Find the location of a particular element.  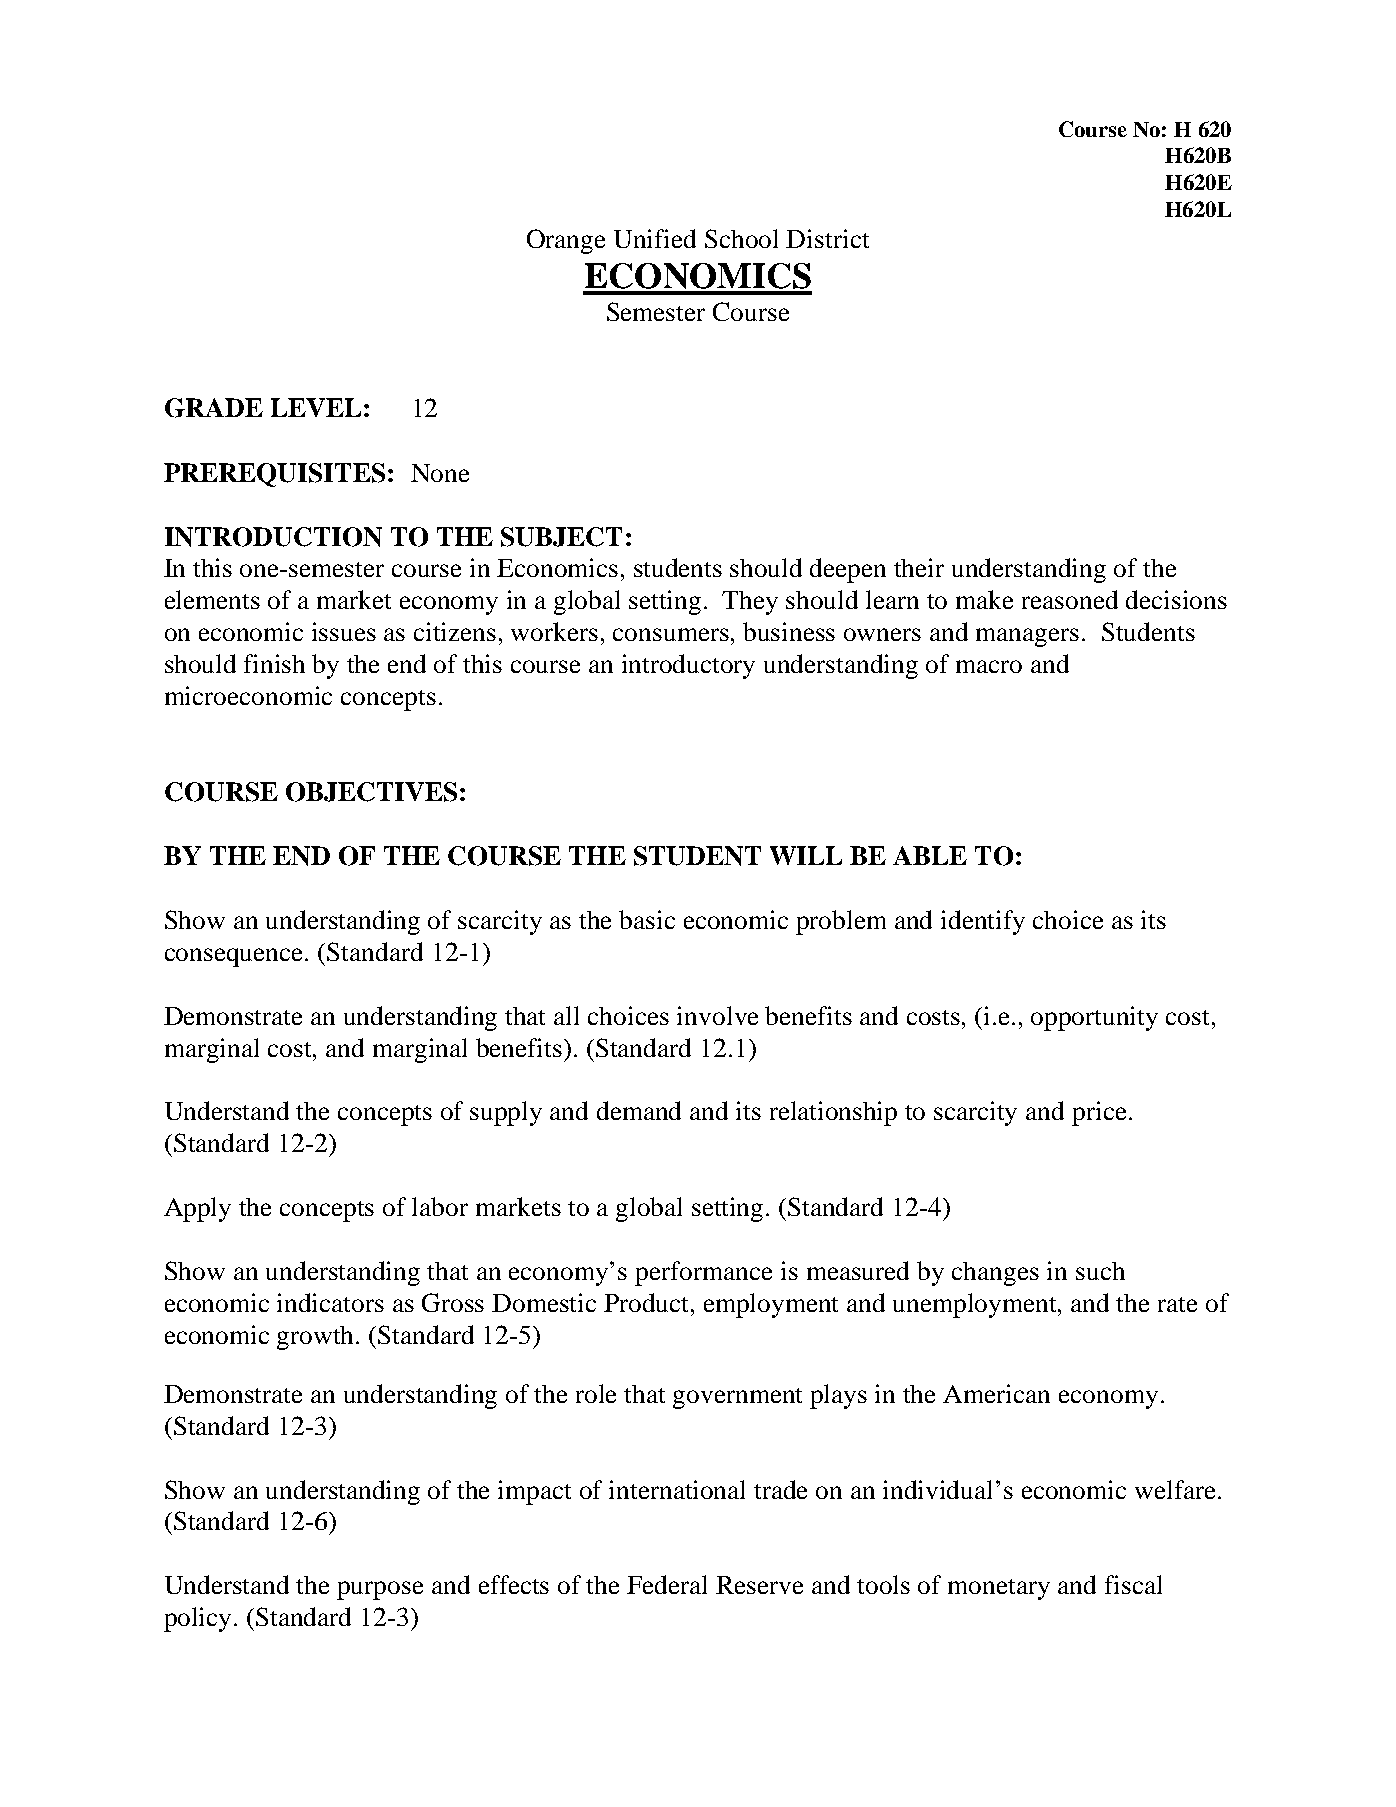

Unified is located at coordinates (655, 238).
